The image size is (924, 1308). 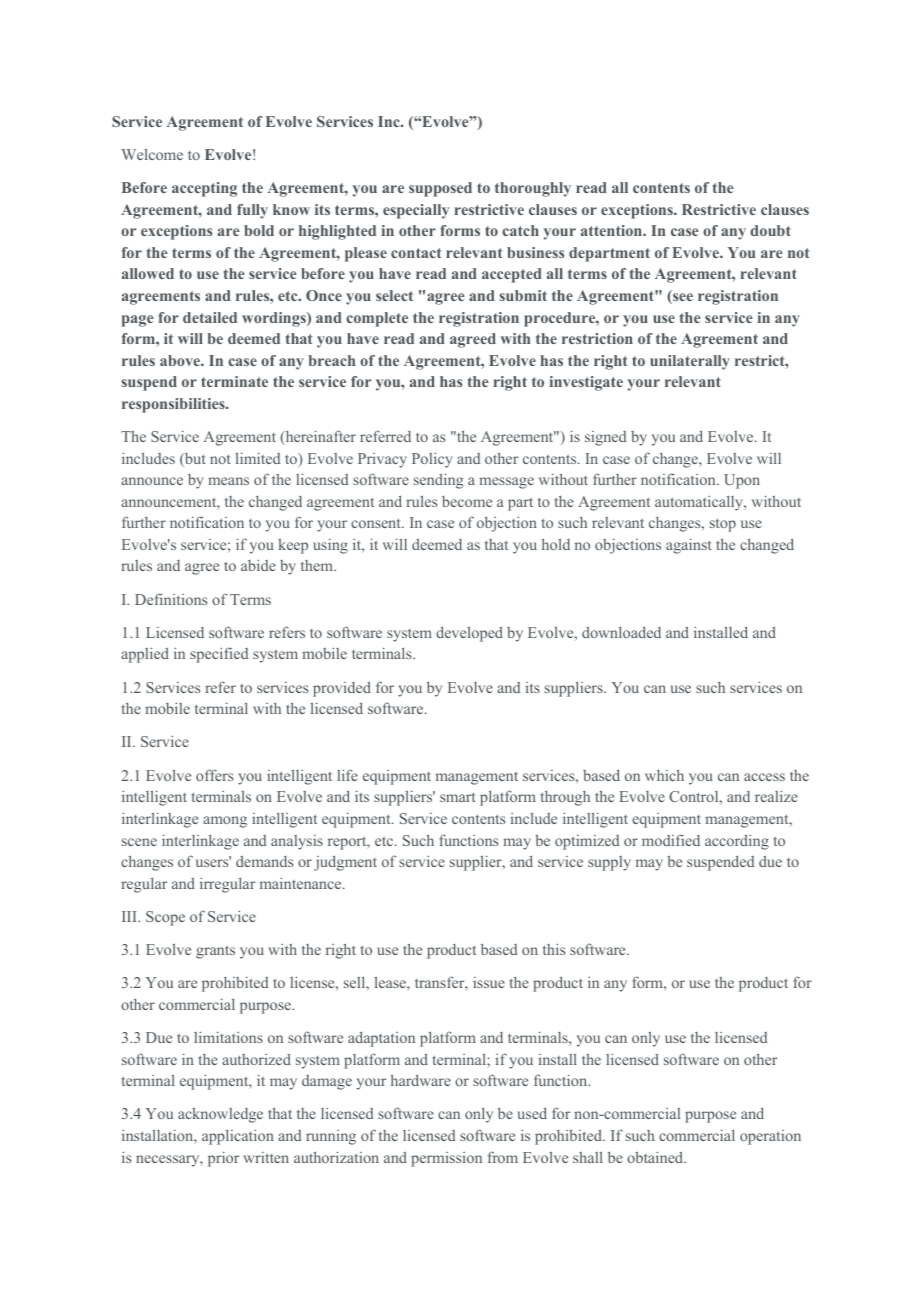 What do you see at coordinates (225, 822) in the document?
I see `among` at bounding box center [225, 822].
